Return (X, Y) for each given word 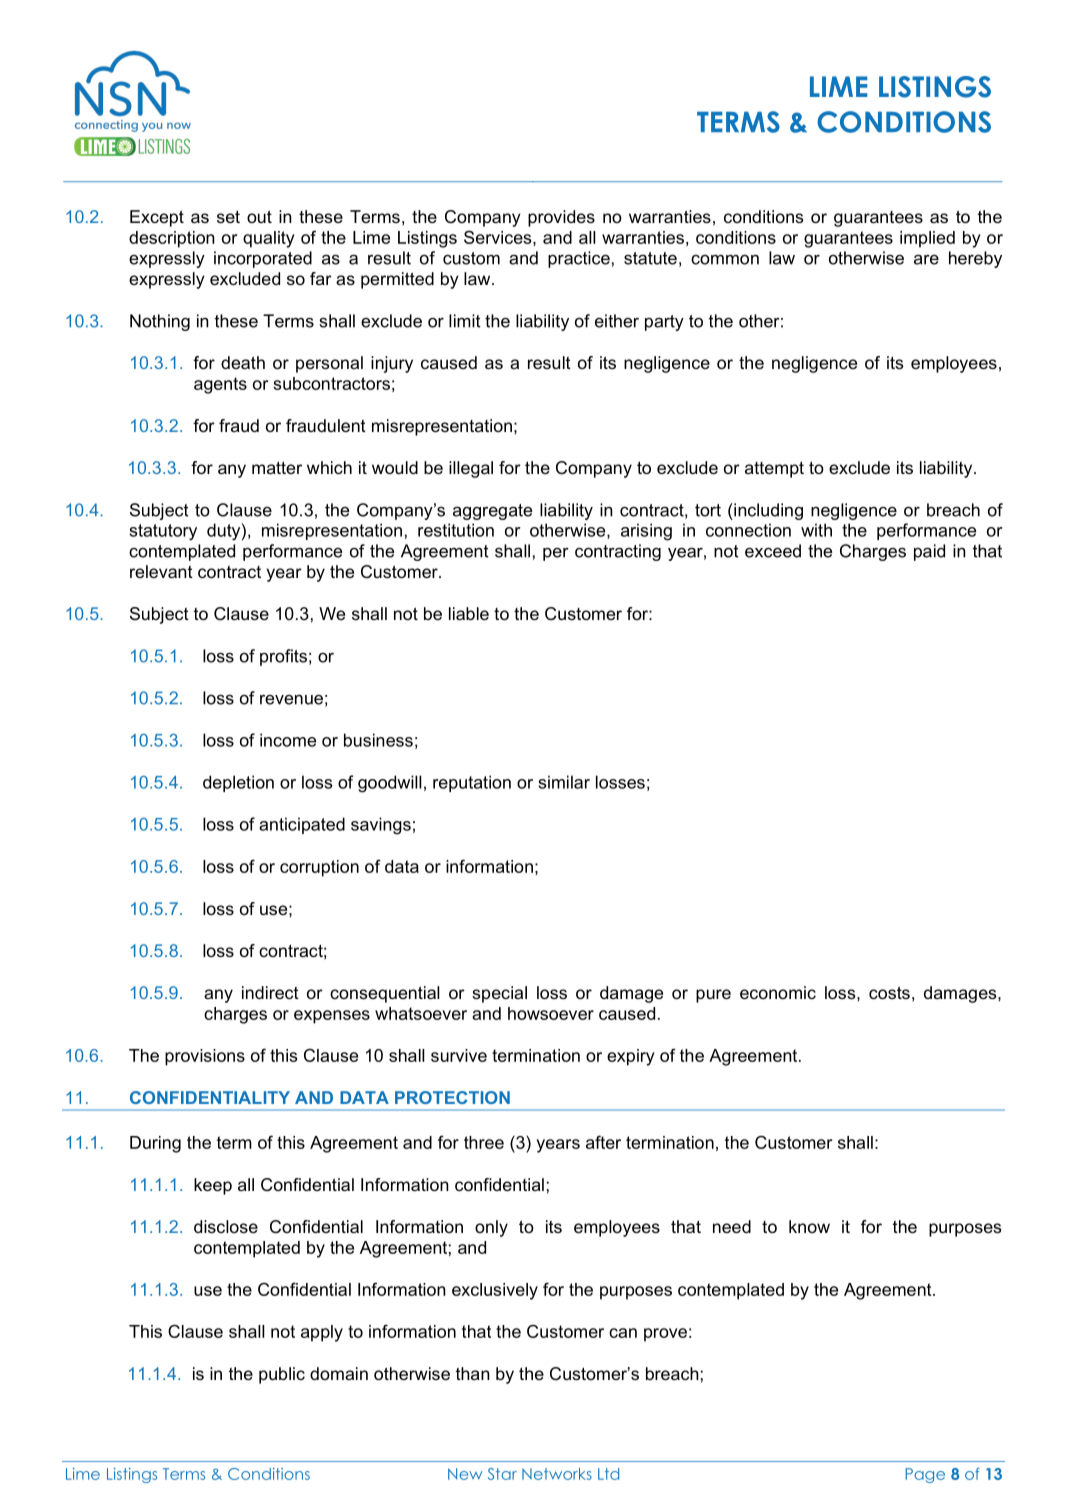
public (282, 1375)
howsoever (551, 1013)
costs (889, 992)
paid (929, 552)
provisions (205, 1057)
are (926, 259)
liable (469, 613)
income (288, 740)
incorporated (263, 259)
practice (579, 259)
